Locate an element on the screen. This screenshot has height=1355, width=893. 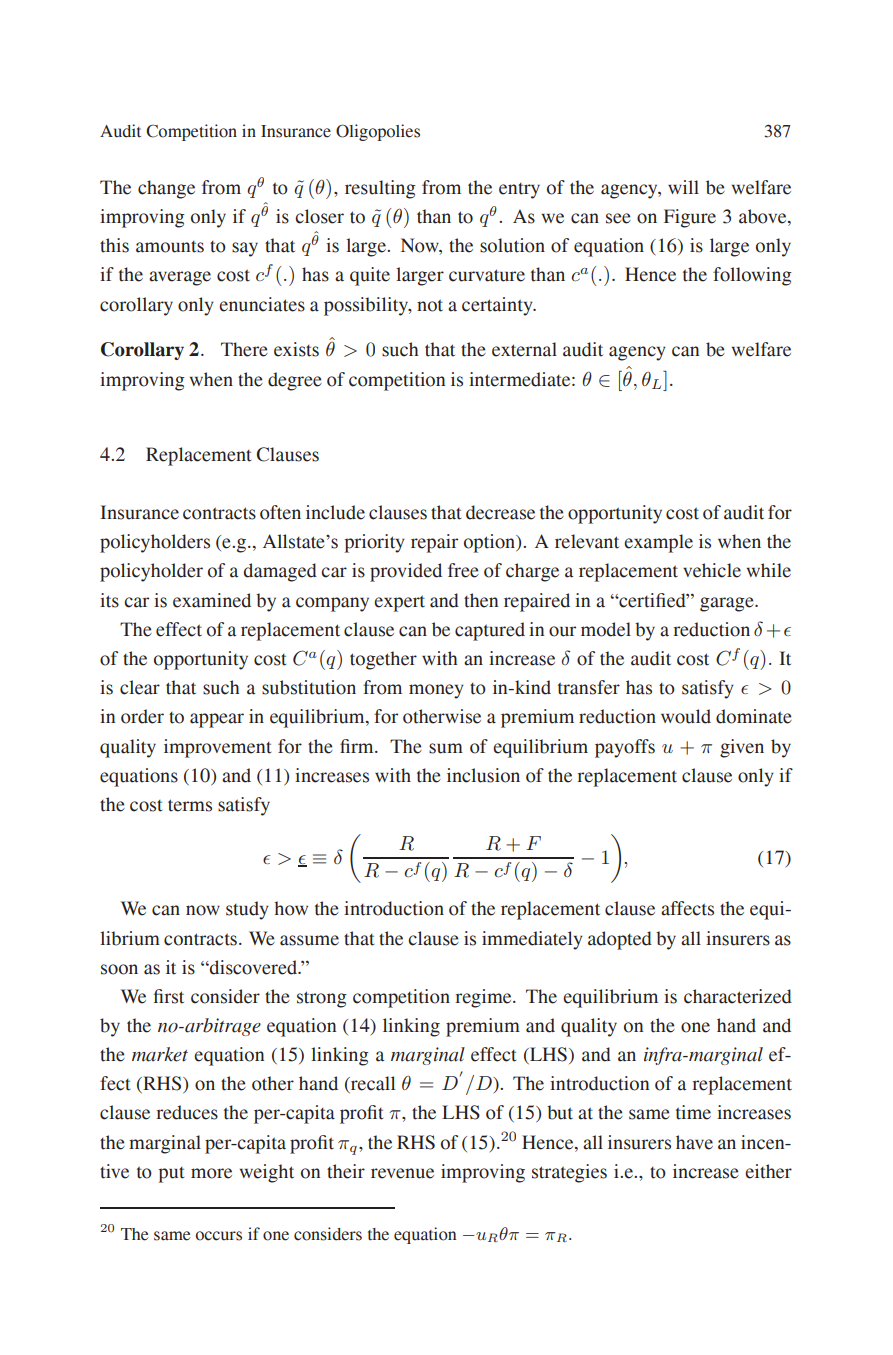
inclusion is located at coordinates (483, 775).
